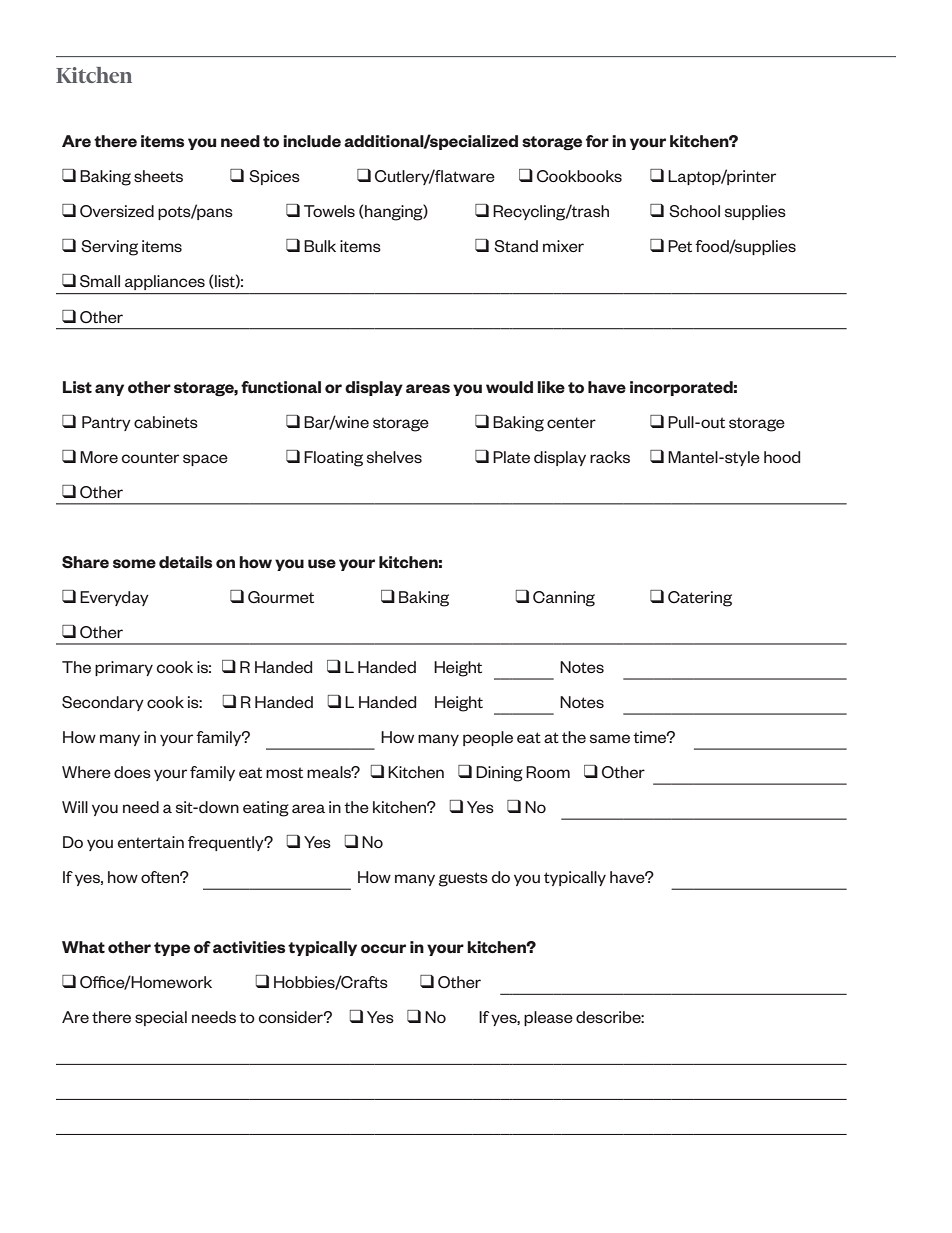 This image has height=1233, width=952. What do you see at coordinates (383, 949) in the image?
I see `occur` at bounding box center [383, 949].
